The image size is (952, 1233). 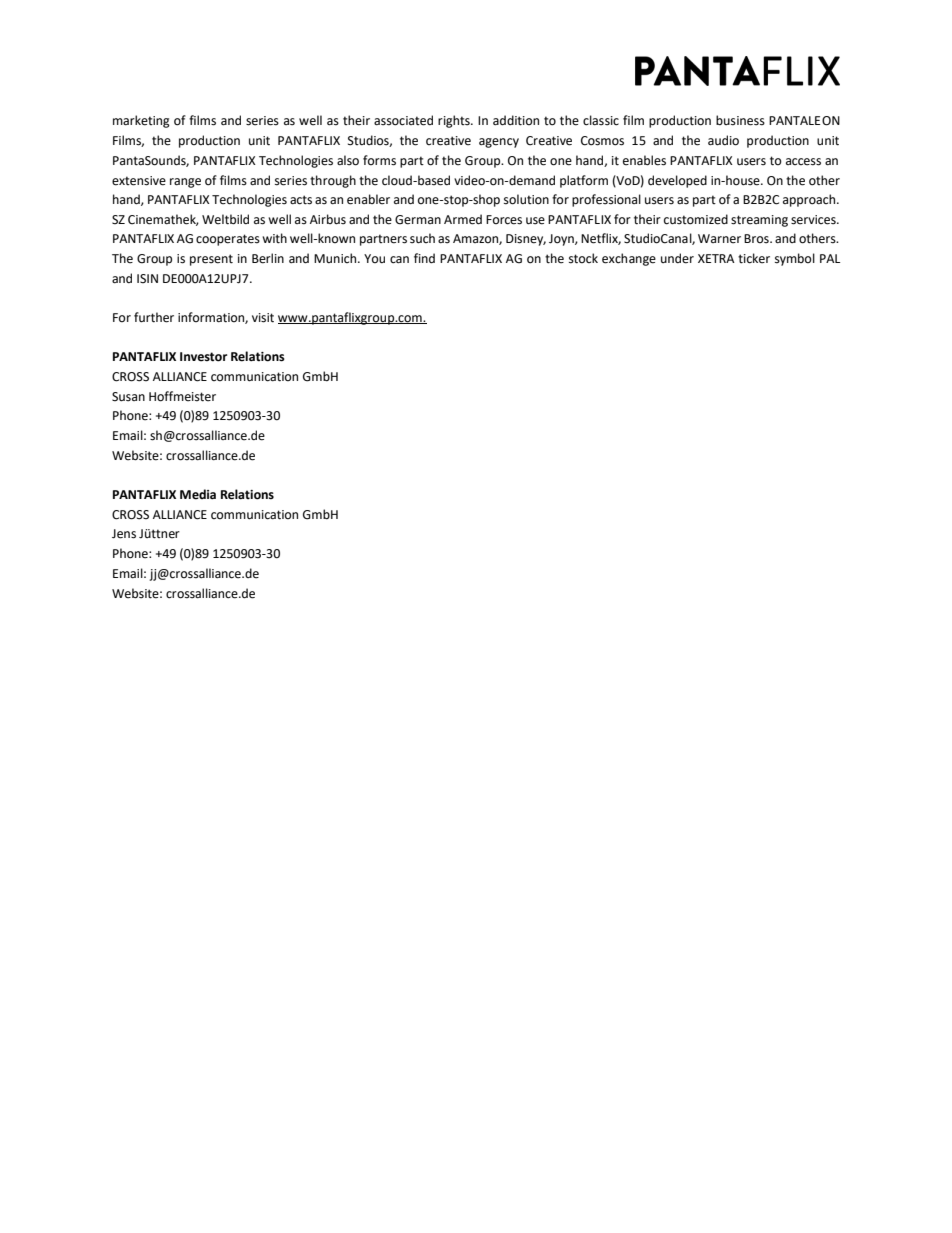 What do you see at coordinates (198, 494) in the page?
I see `Media` at bounding box center [198, 494].
